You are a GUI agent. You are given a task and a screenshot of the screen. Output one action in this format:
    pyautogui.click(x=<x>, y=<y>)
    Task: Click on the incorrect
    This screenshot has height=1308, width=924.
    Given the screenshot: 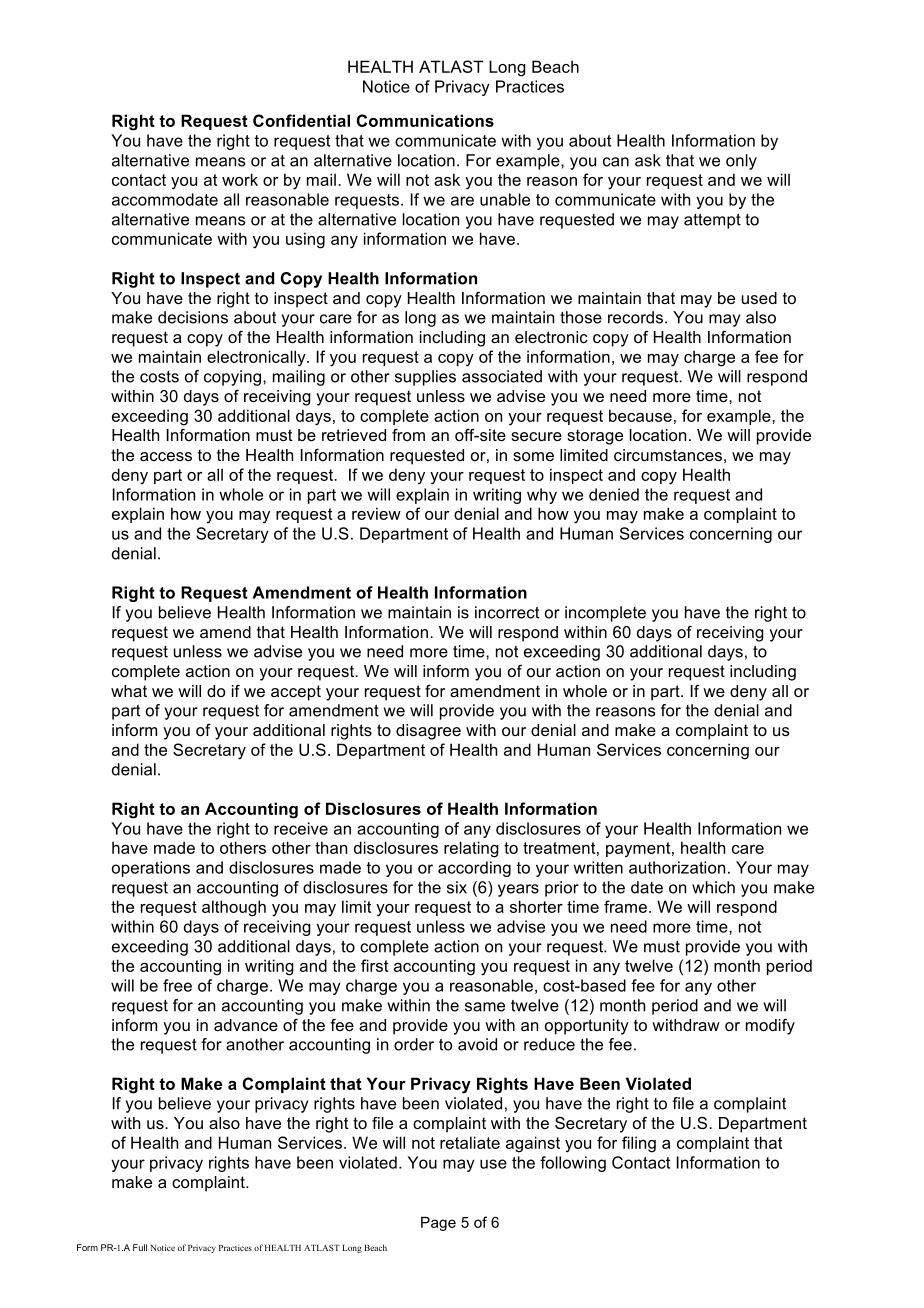 What is the action you would take?
    pyautogui.click(x=507, y=612)
